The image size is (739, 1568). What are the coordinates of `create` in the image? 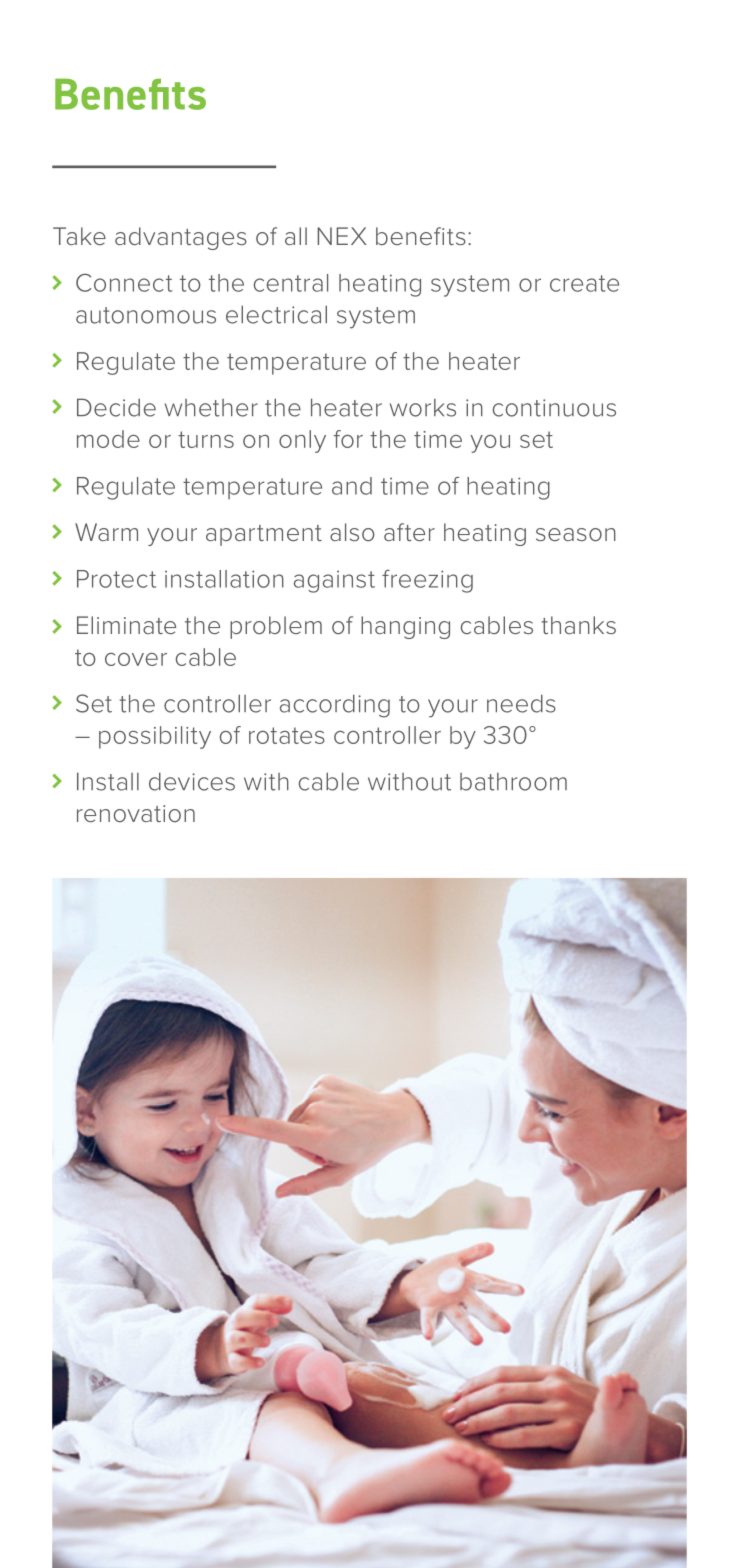 It's located at (584, 283).
